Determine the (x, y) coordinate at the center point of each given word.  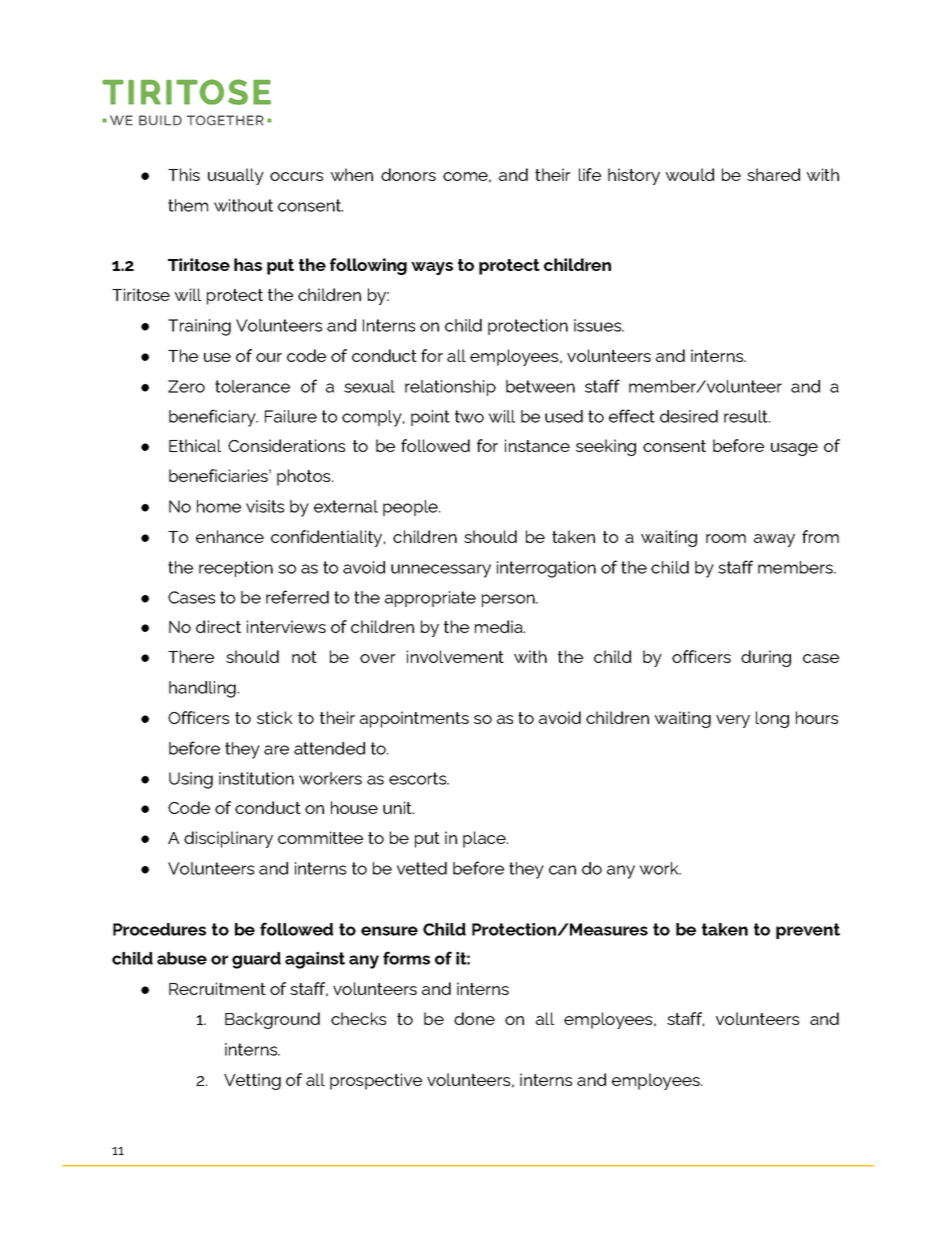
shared (773, 174)
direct (218, 626)
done (474, 1018)
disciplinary (228, 839)
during (766, 658)
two (469, 416)
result (747, 416)
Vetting (252, 1081)
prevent (808, 931)
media (500, 626)
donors (408, 174)
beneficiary (213, 418)
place (485, 839)
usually (236, 176)
